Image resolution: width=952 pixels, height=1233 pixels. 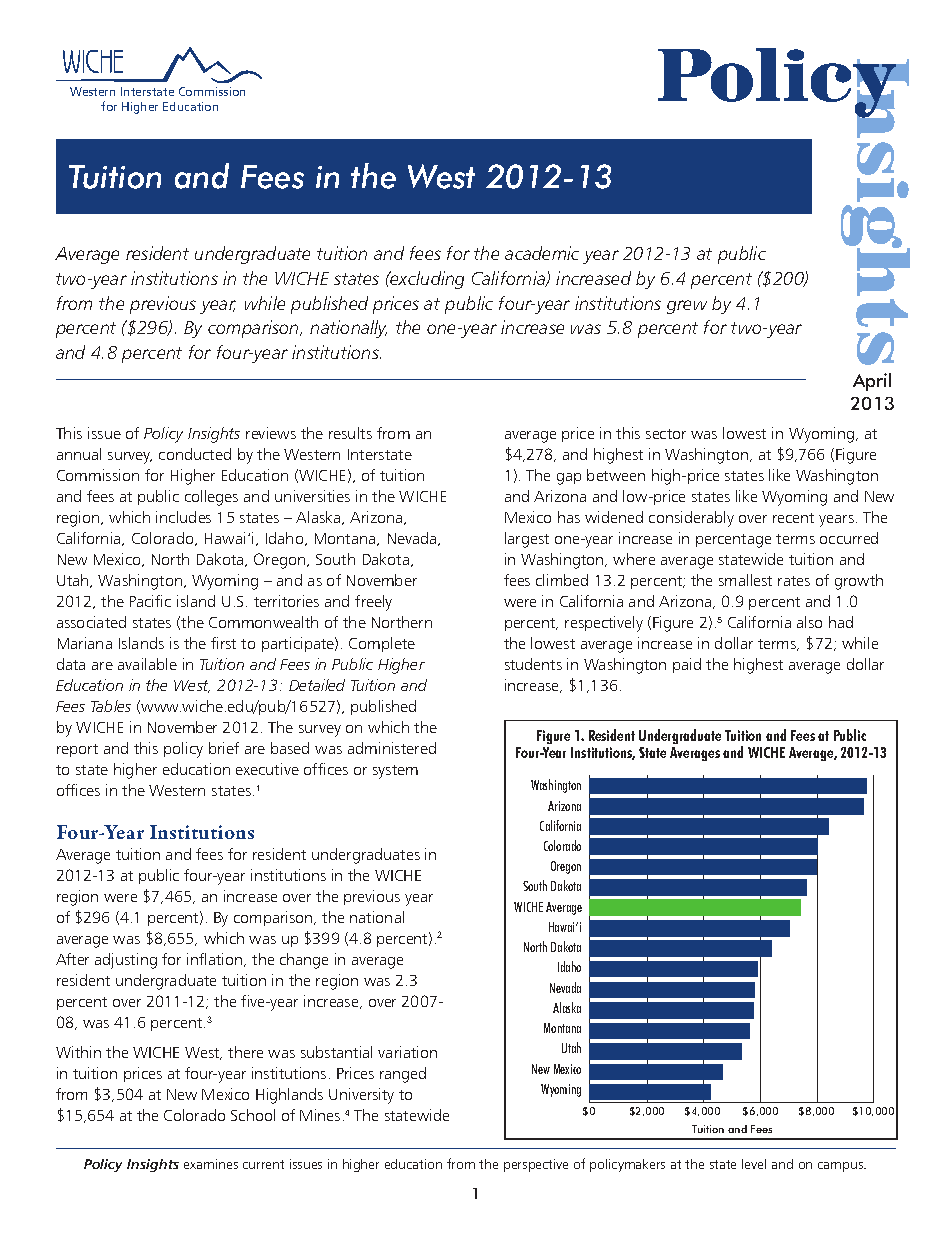 I want to click on grew, so click(x=687, y=307).
